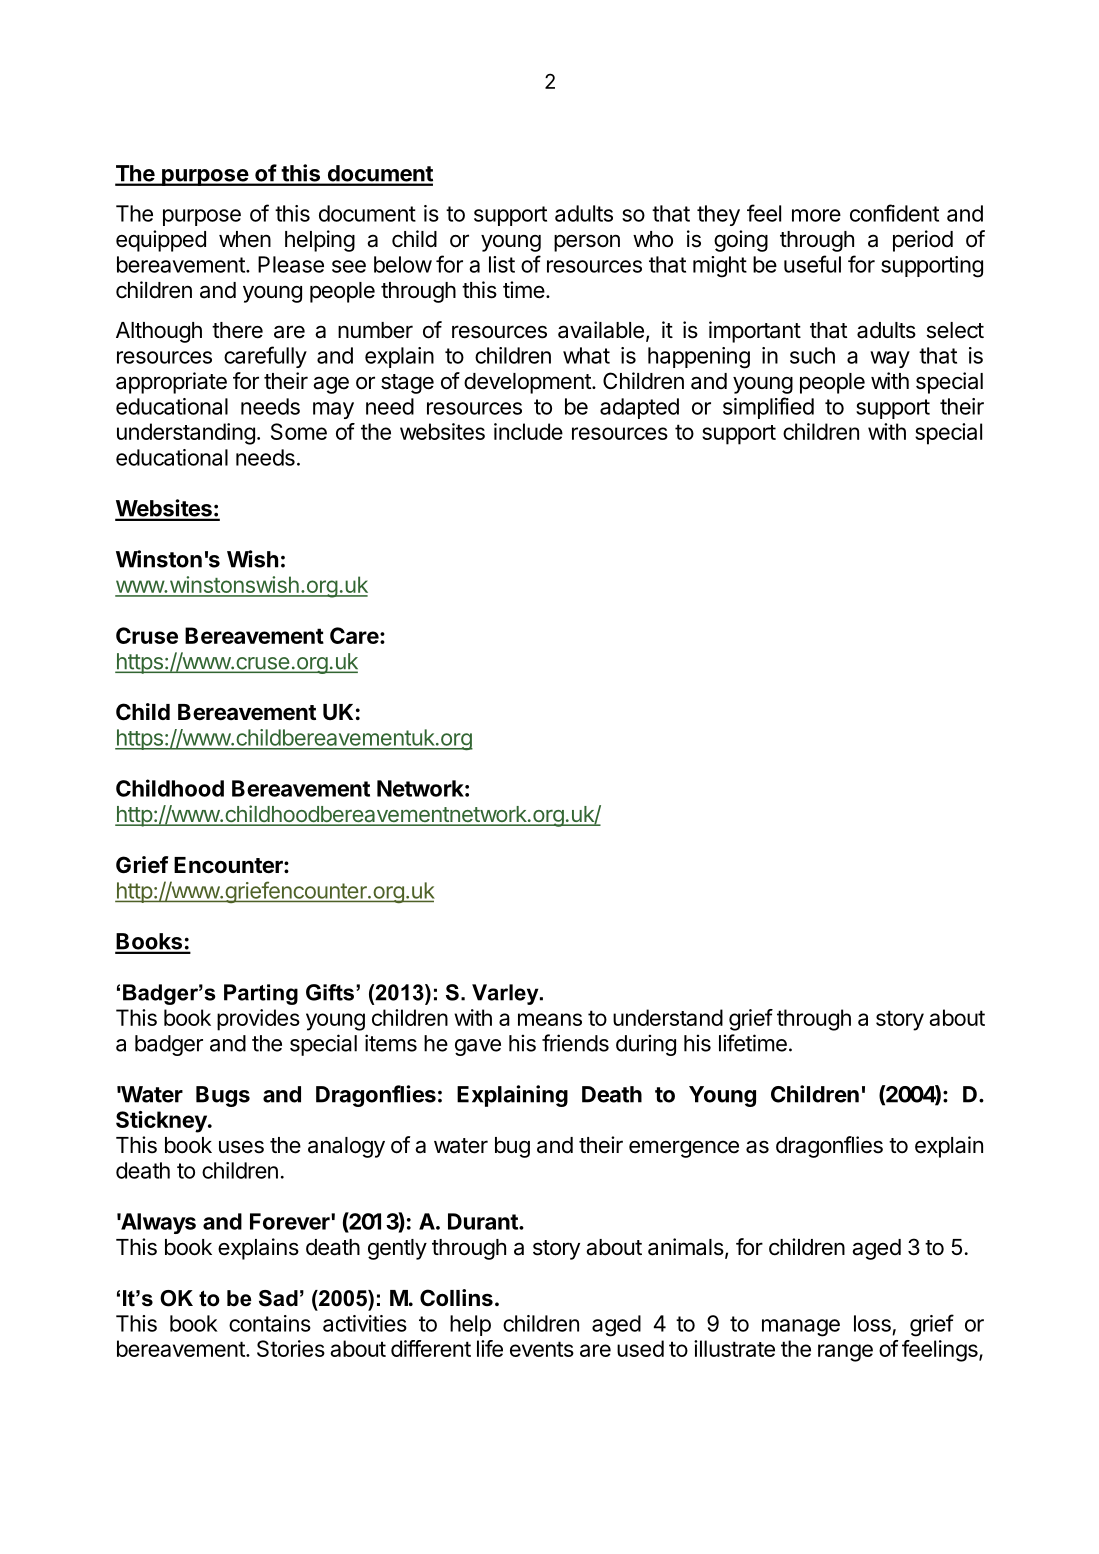  What do you see at coordinates (575, 1043) in the screenshot?
I see `friends` at bounding box center [575, 1043].
